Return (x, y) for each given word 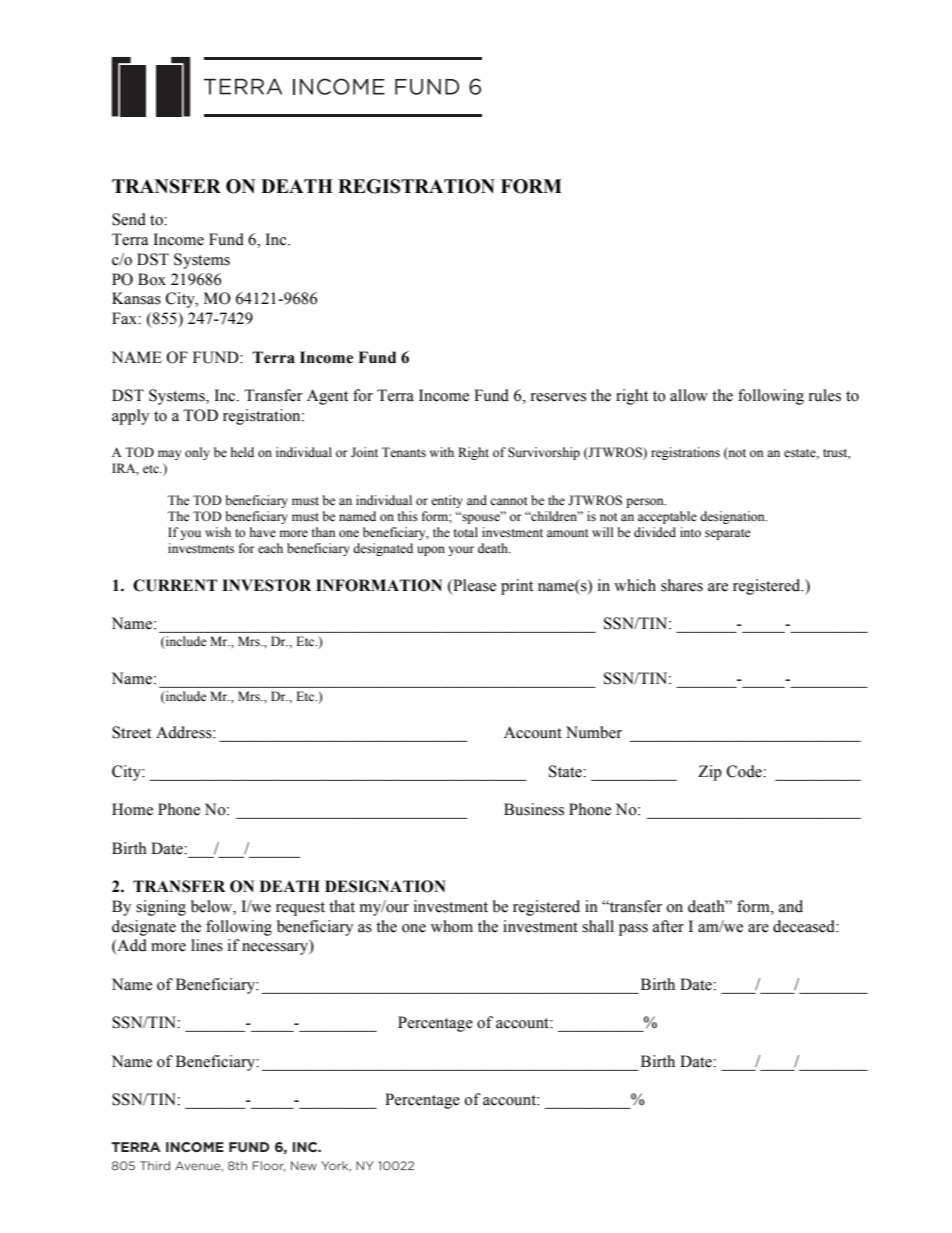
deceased (805, 926)
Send (129, 219)
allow (689, 395)
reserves (558, 397)
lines (207, 945)
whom (452, 926)
